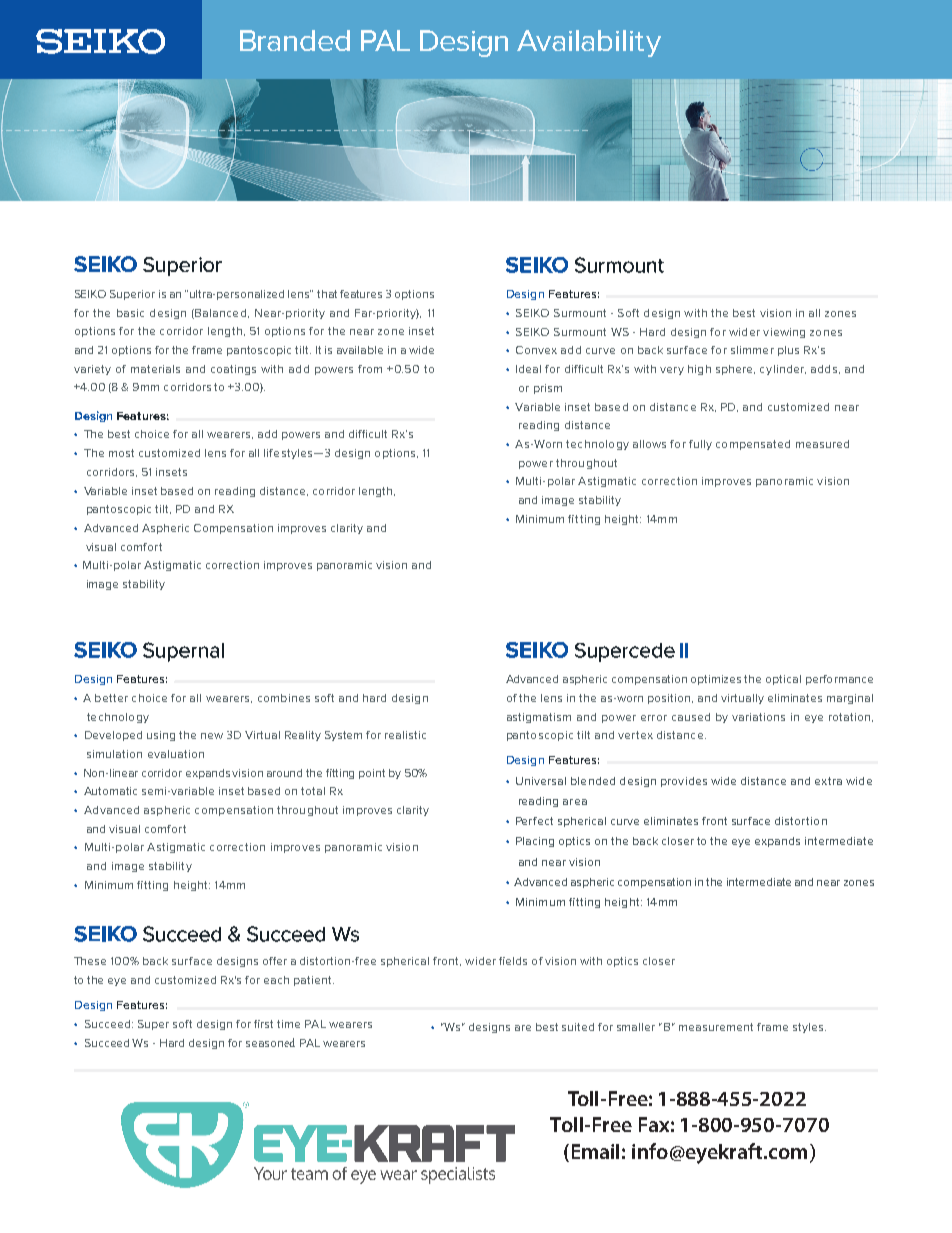 This page has height=1233, width=952. I want to click on Availability, so click(589, 43).
